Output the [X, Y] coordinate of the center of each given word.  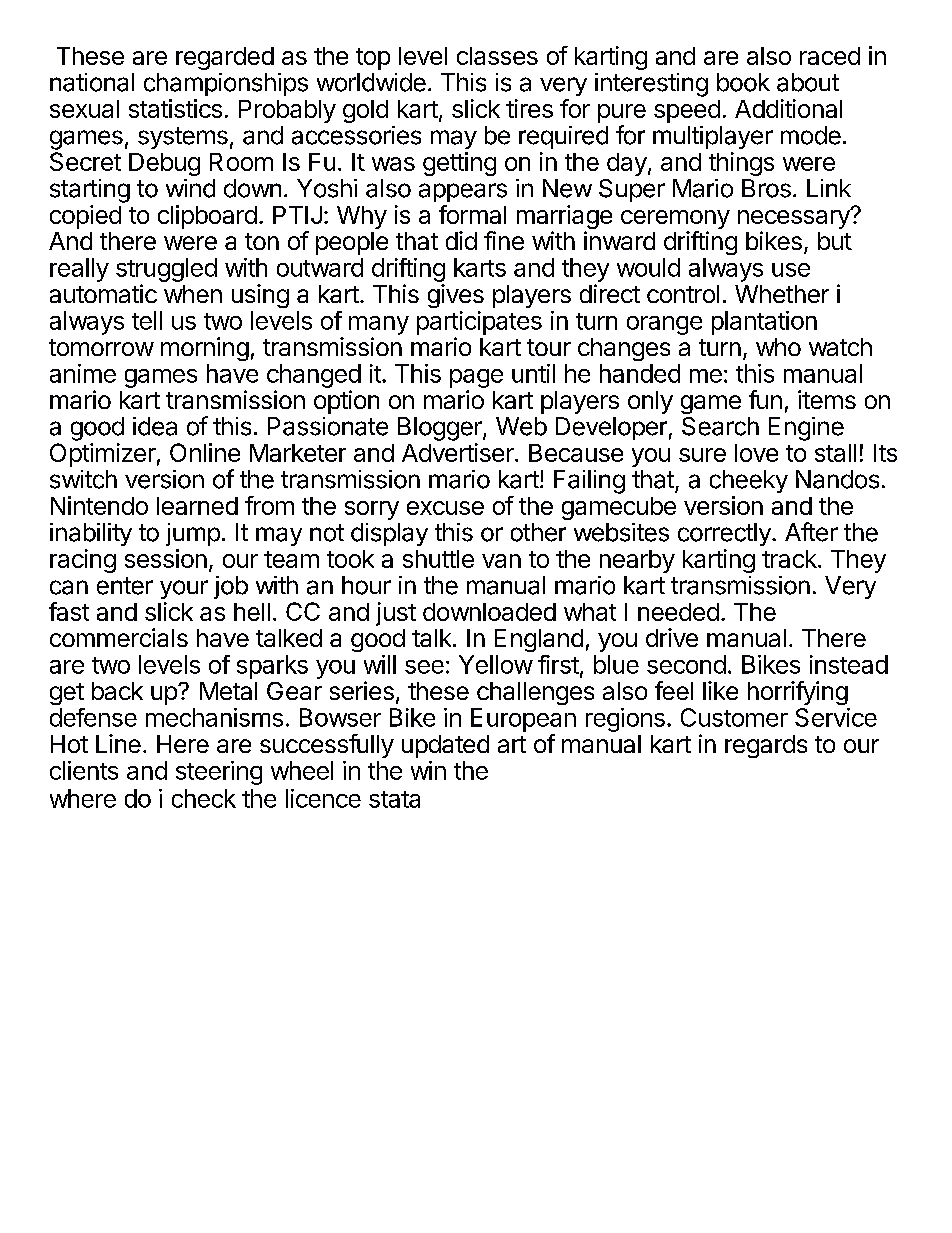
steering [219, 773]
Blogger [441, 429]
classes [497, 56]
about [808, 82]
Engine [806, 429]
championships [226, 84]
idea [155, 426]
